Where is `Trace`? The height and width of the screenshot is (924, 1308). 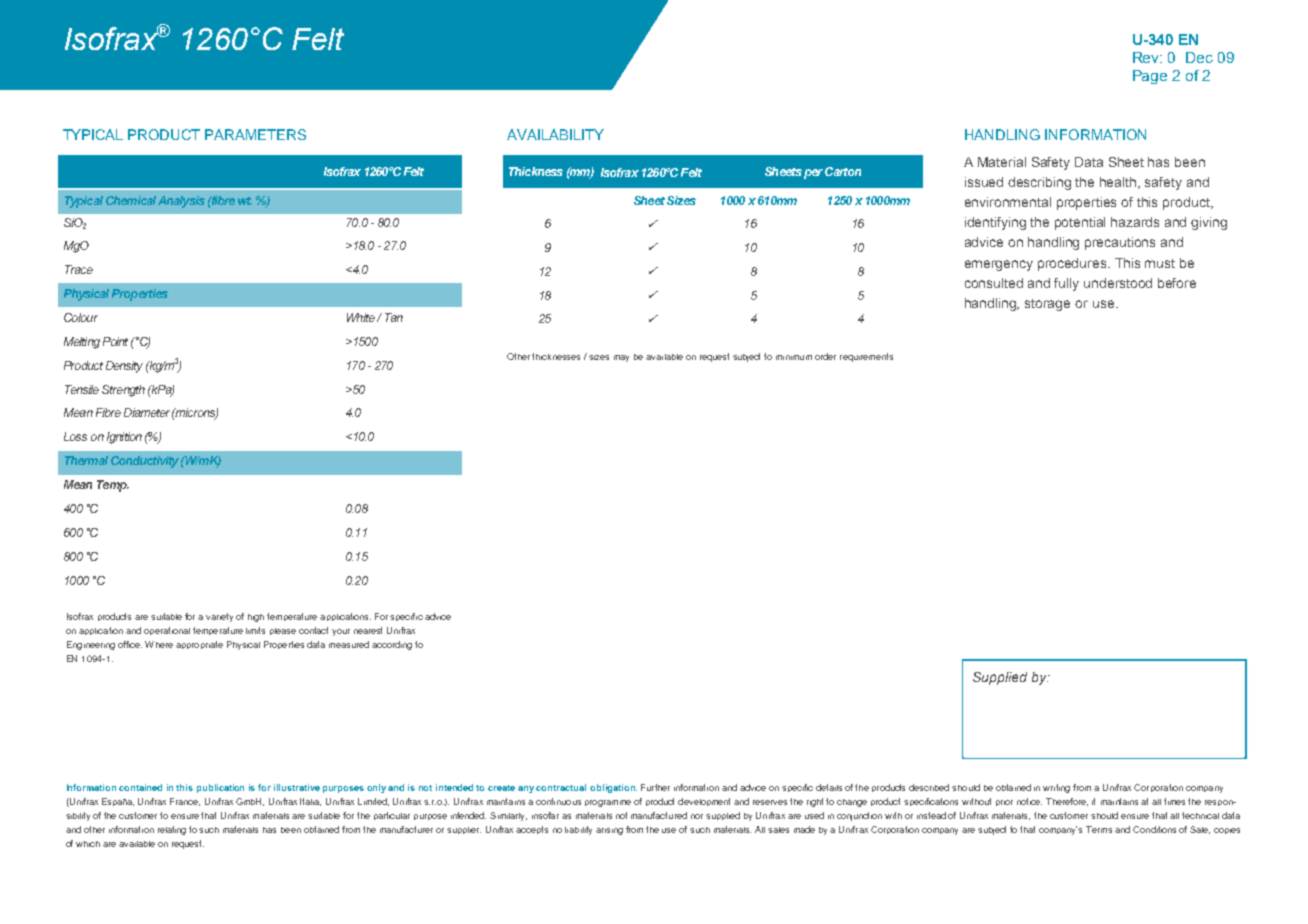
Trace is located at coordinates (79, 269).
